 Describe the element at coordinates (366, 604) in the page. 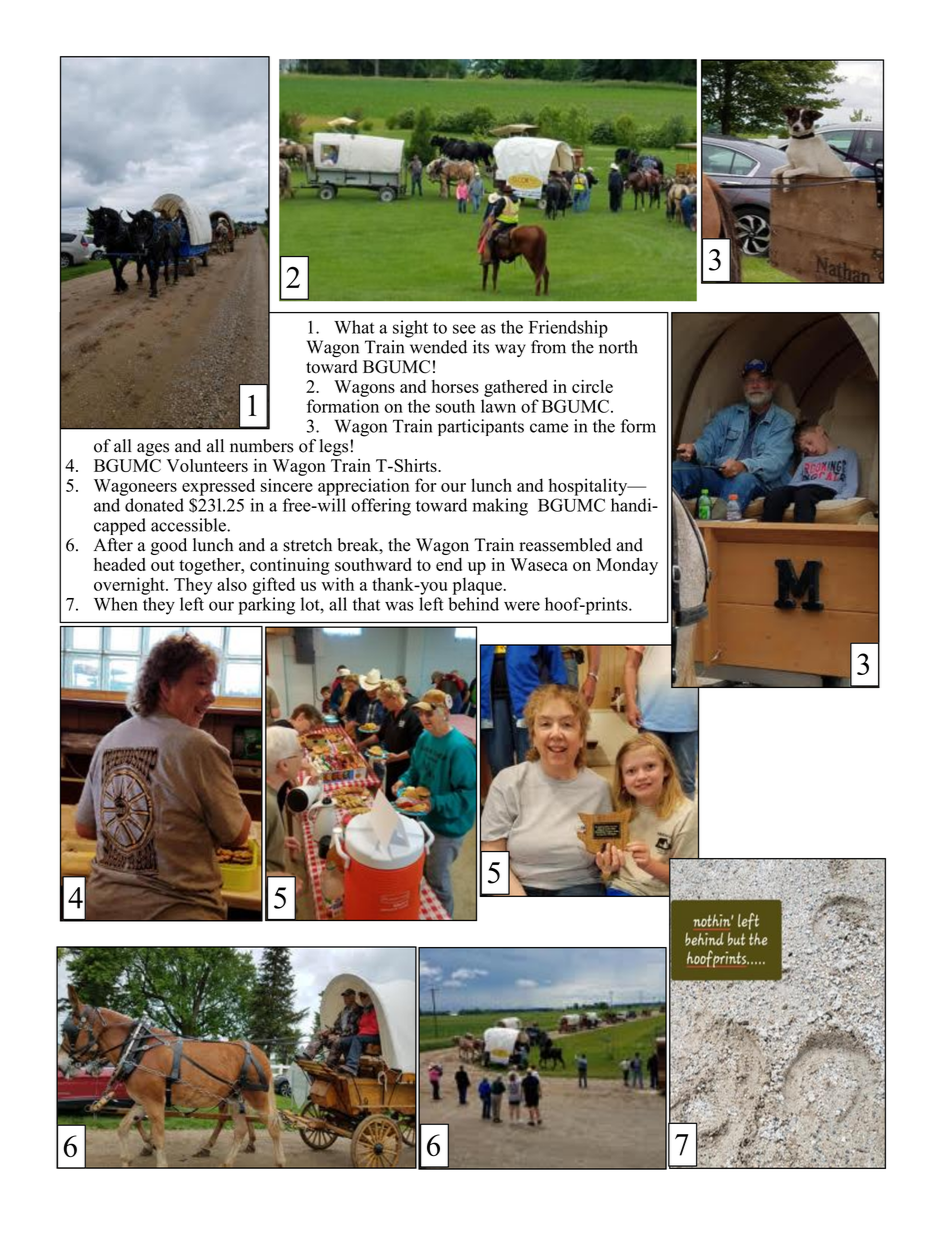

I see `that` at that location.
